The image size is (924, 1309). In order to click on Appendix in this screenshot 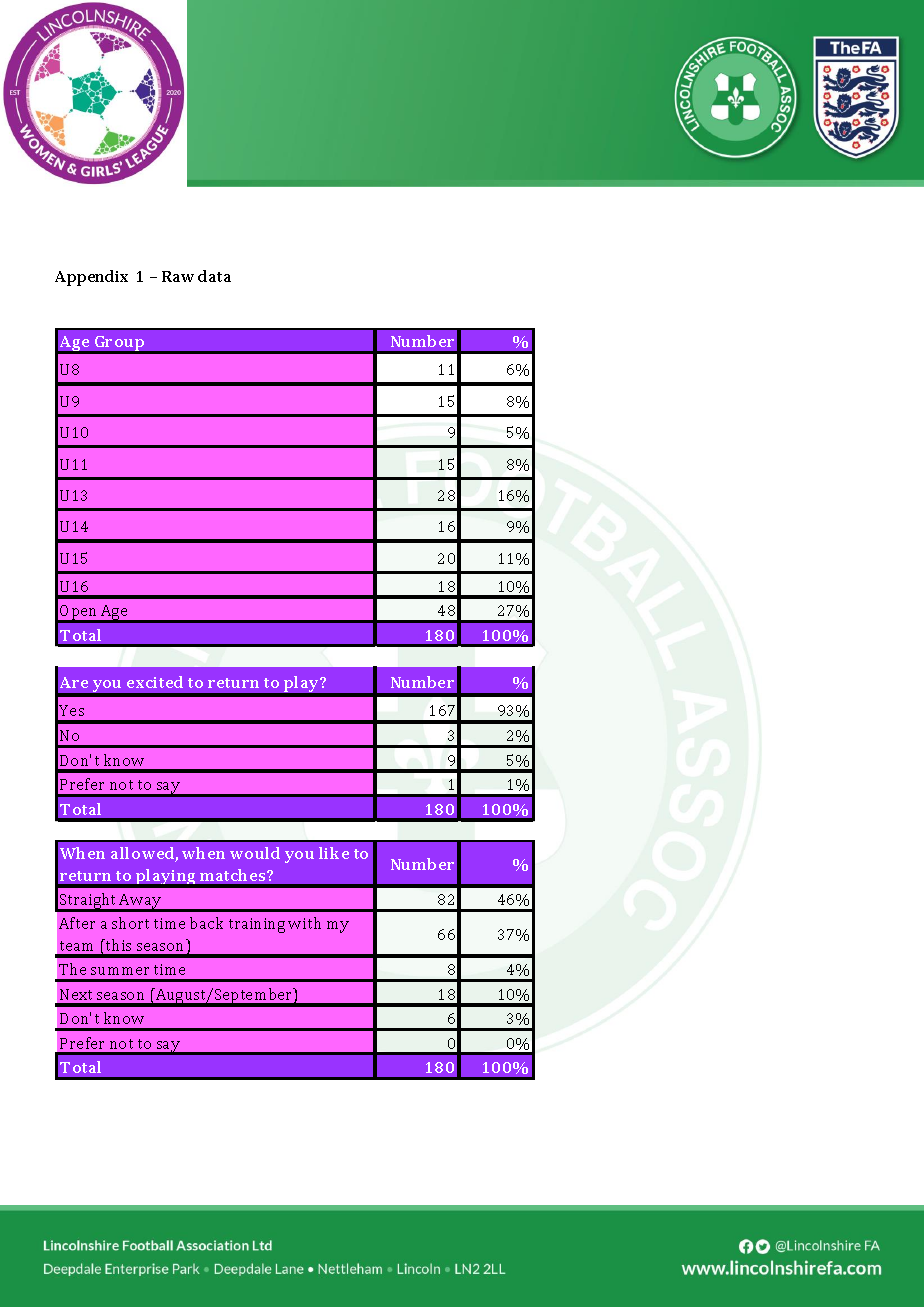, I will do `click(91, 278)`.
